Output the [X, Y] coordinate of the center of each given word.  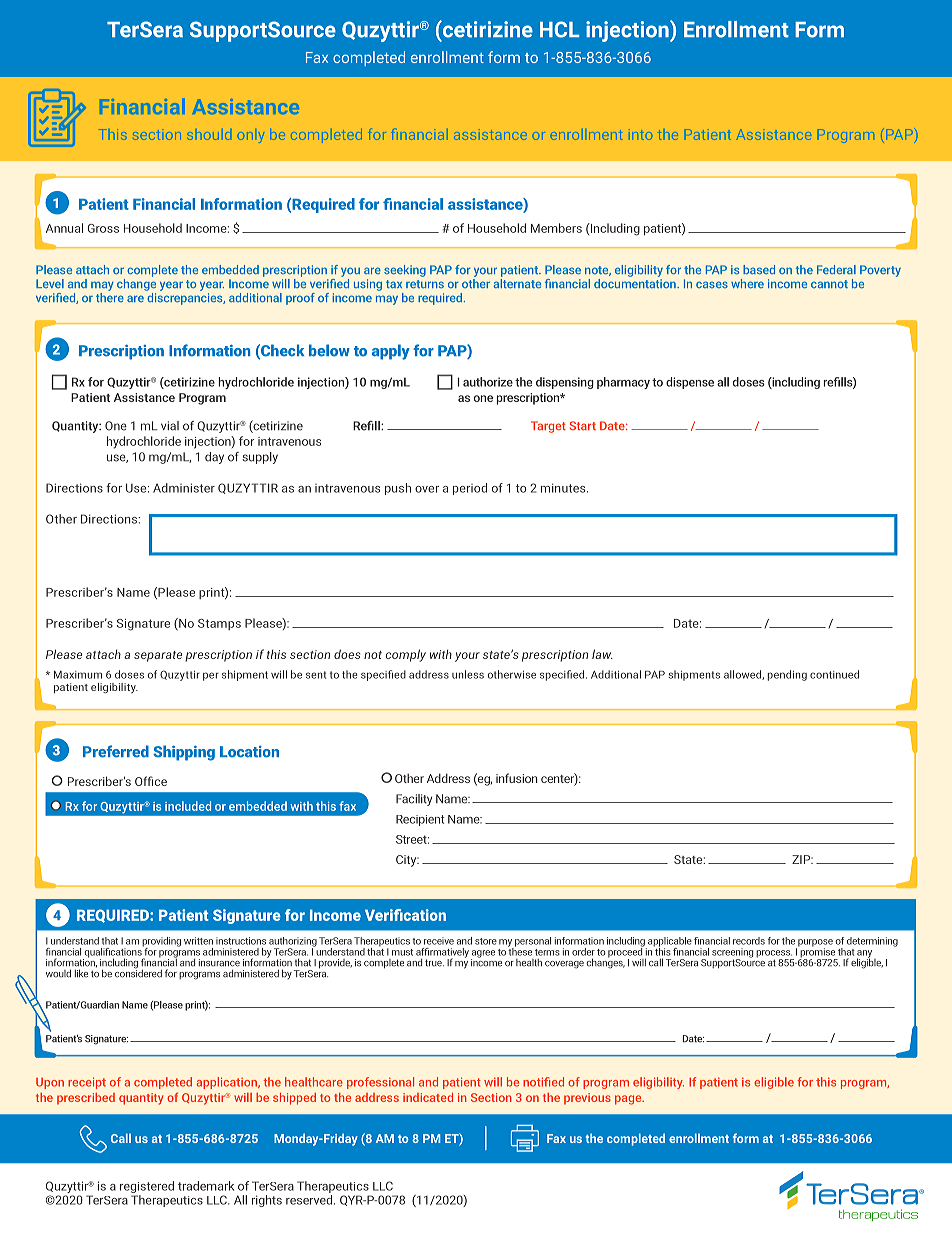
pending [787, 675]
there [110, 296]
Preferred [116, 751]
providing [161, 943]
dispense [690, 383]
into [642, 135]
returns [425, 284]
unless [468, 674]
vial [170, 426]
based [759, 269]
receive [439, 941]
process [774, 955]
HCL [560, 29]
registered [147, 1188]
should [209, 136]
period [470, 489]
